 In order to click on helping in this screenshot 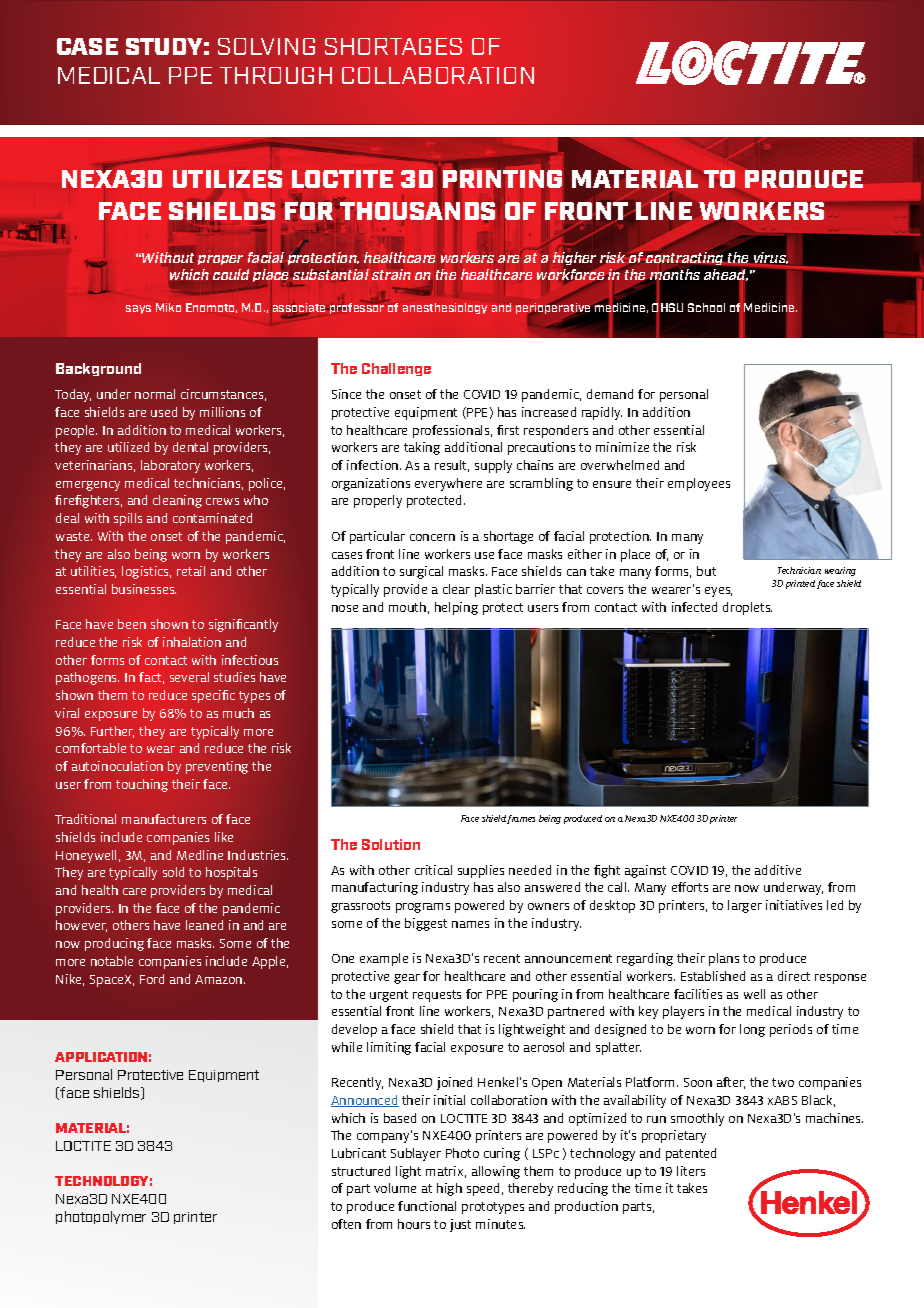, I will do `click(456, 608)`.
